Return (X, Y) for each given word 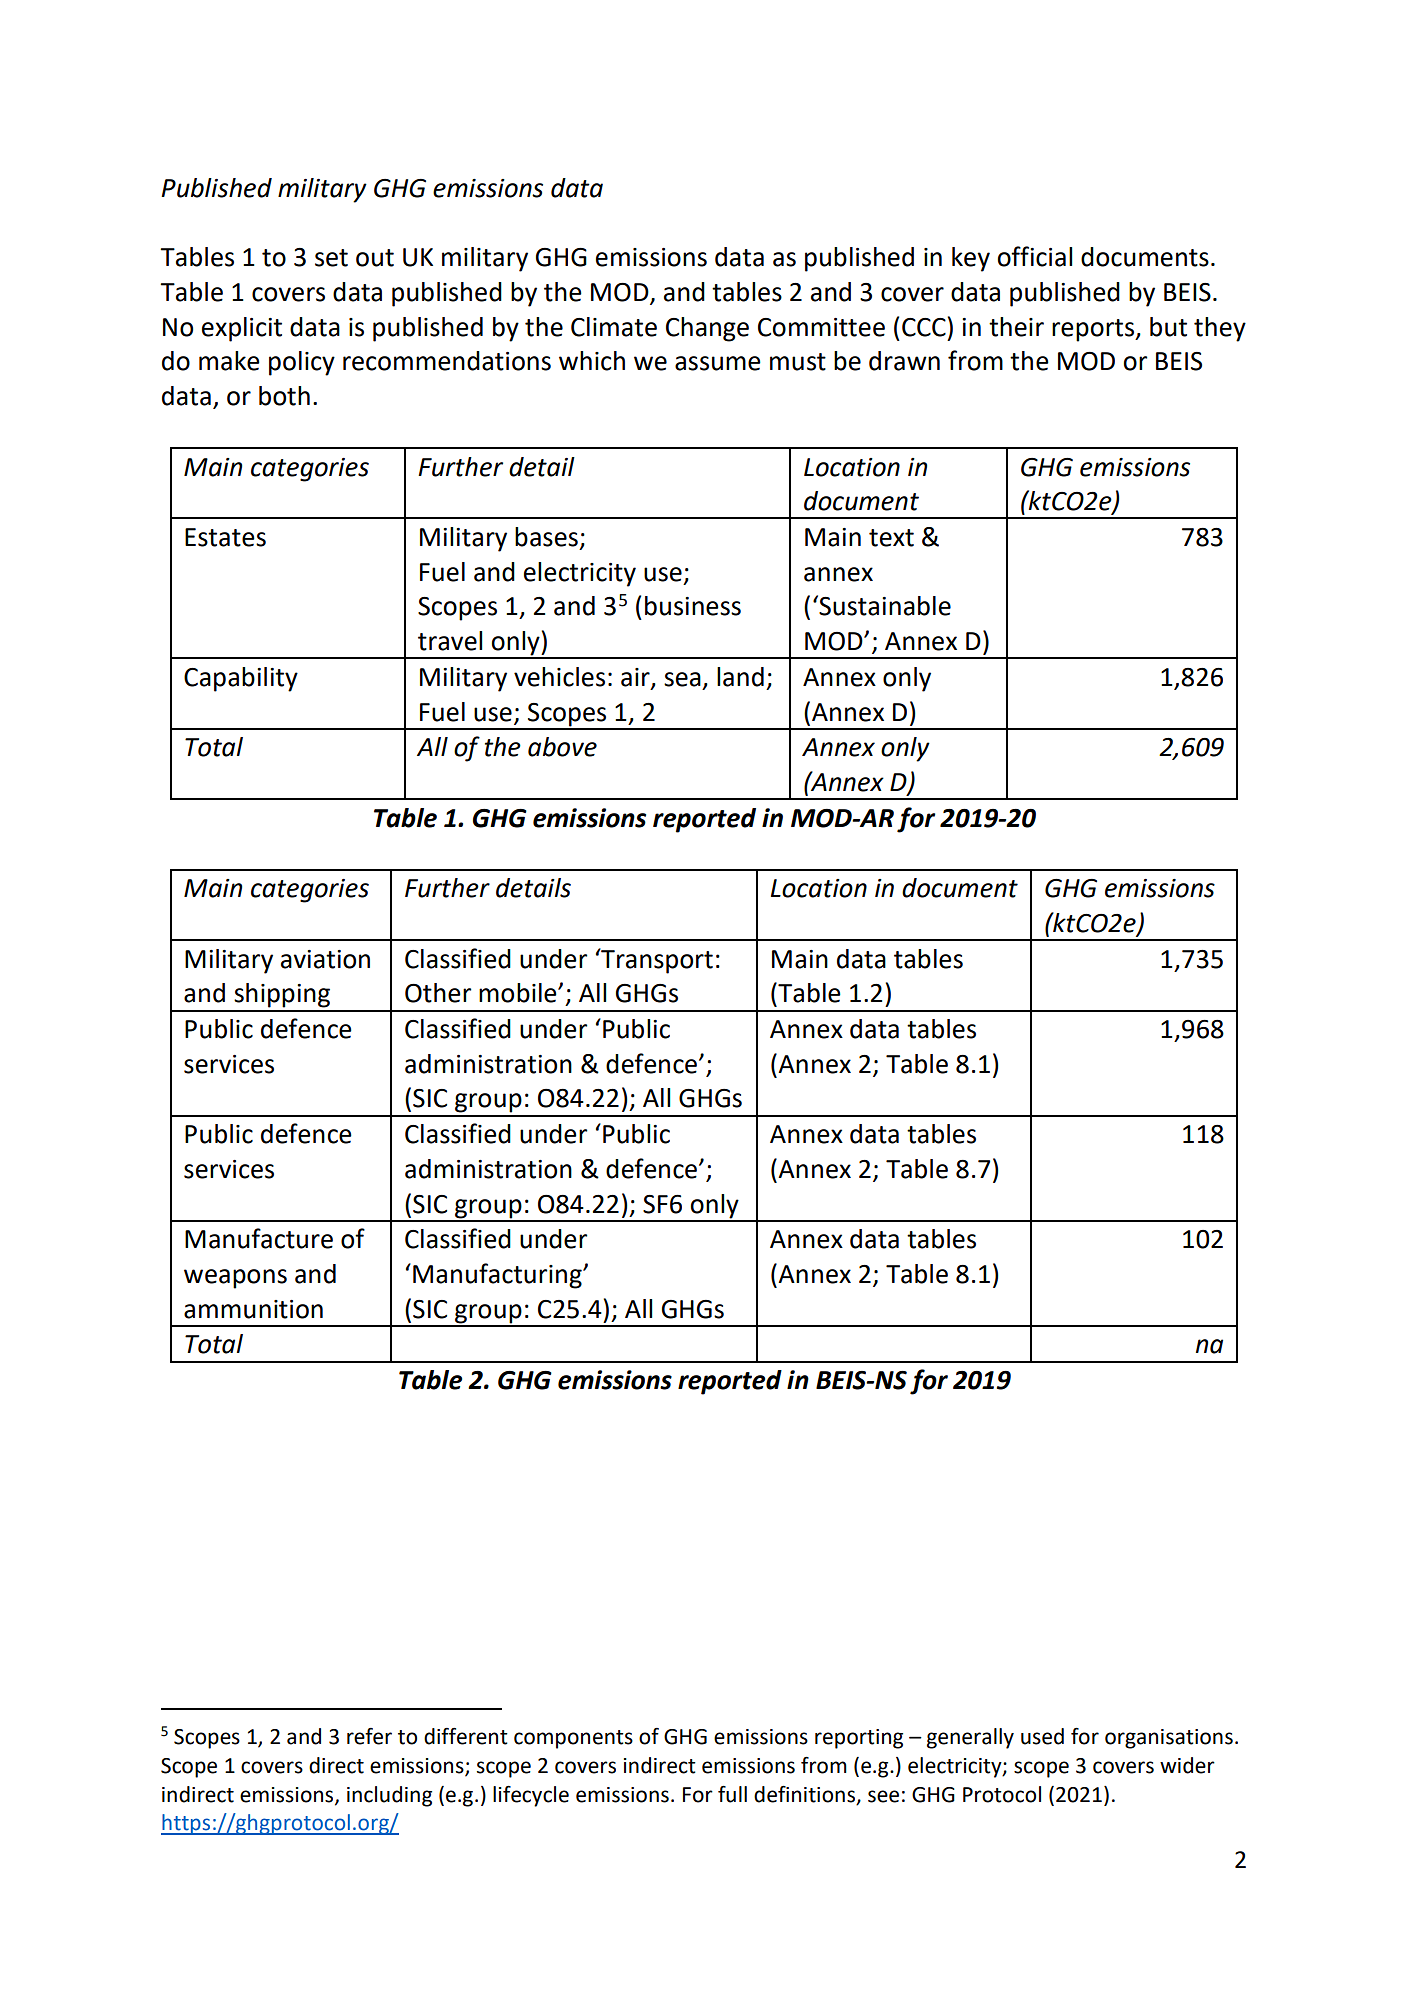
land (740, 677)
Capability (241, 679)
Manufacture (259, 1238)
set (331, 258)
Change (707, 329)
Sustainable (884, 605)
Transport (656, 961)
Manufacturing (498, 1276)
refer (369, 1736)
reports (1094, 330)
